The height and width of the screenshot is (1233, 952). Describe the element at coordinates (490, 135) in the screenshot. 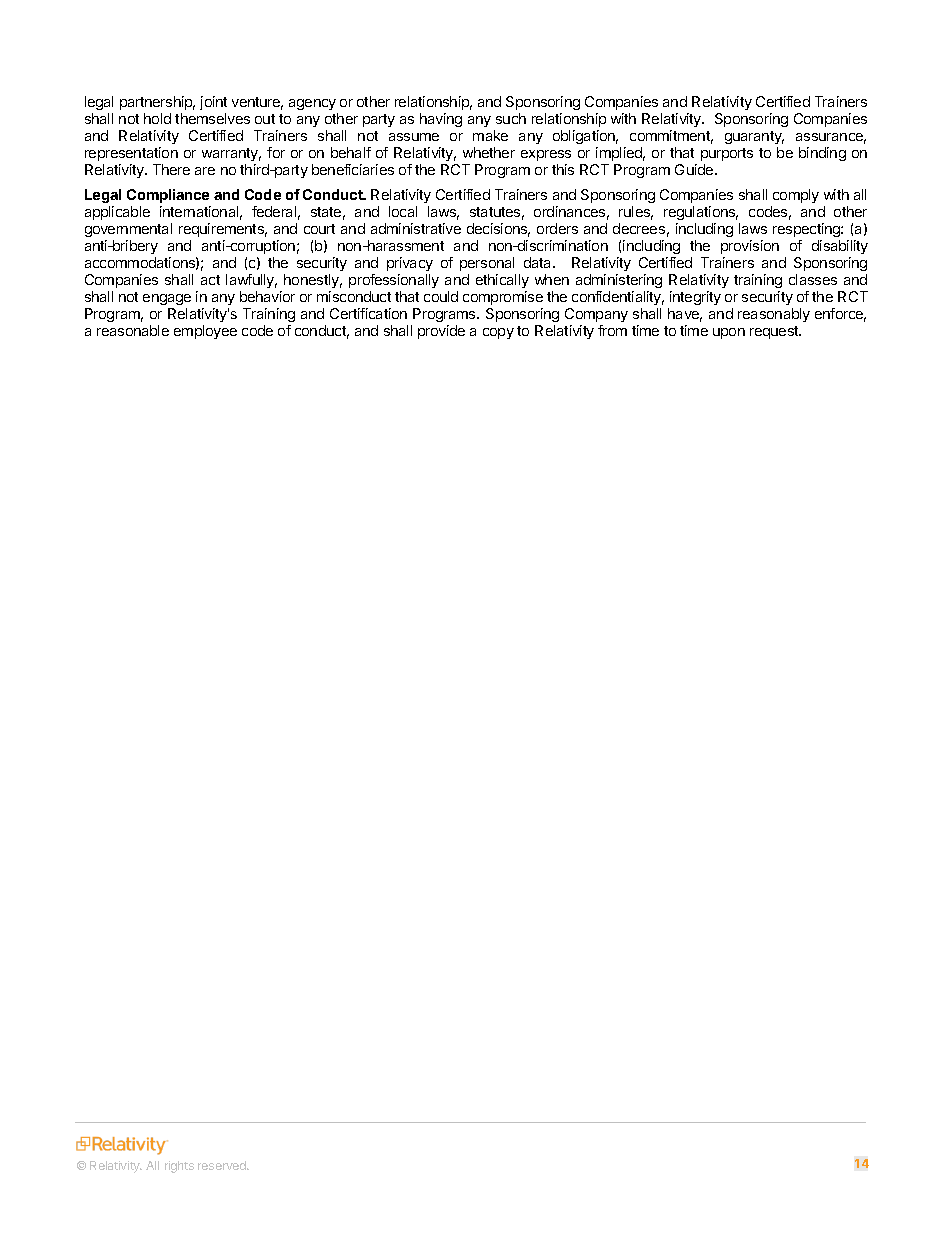

I see `make` at that location.
